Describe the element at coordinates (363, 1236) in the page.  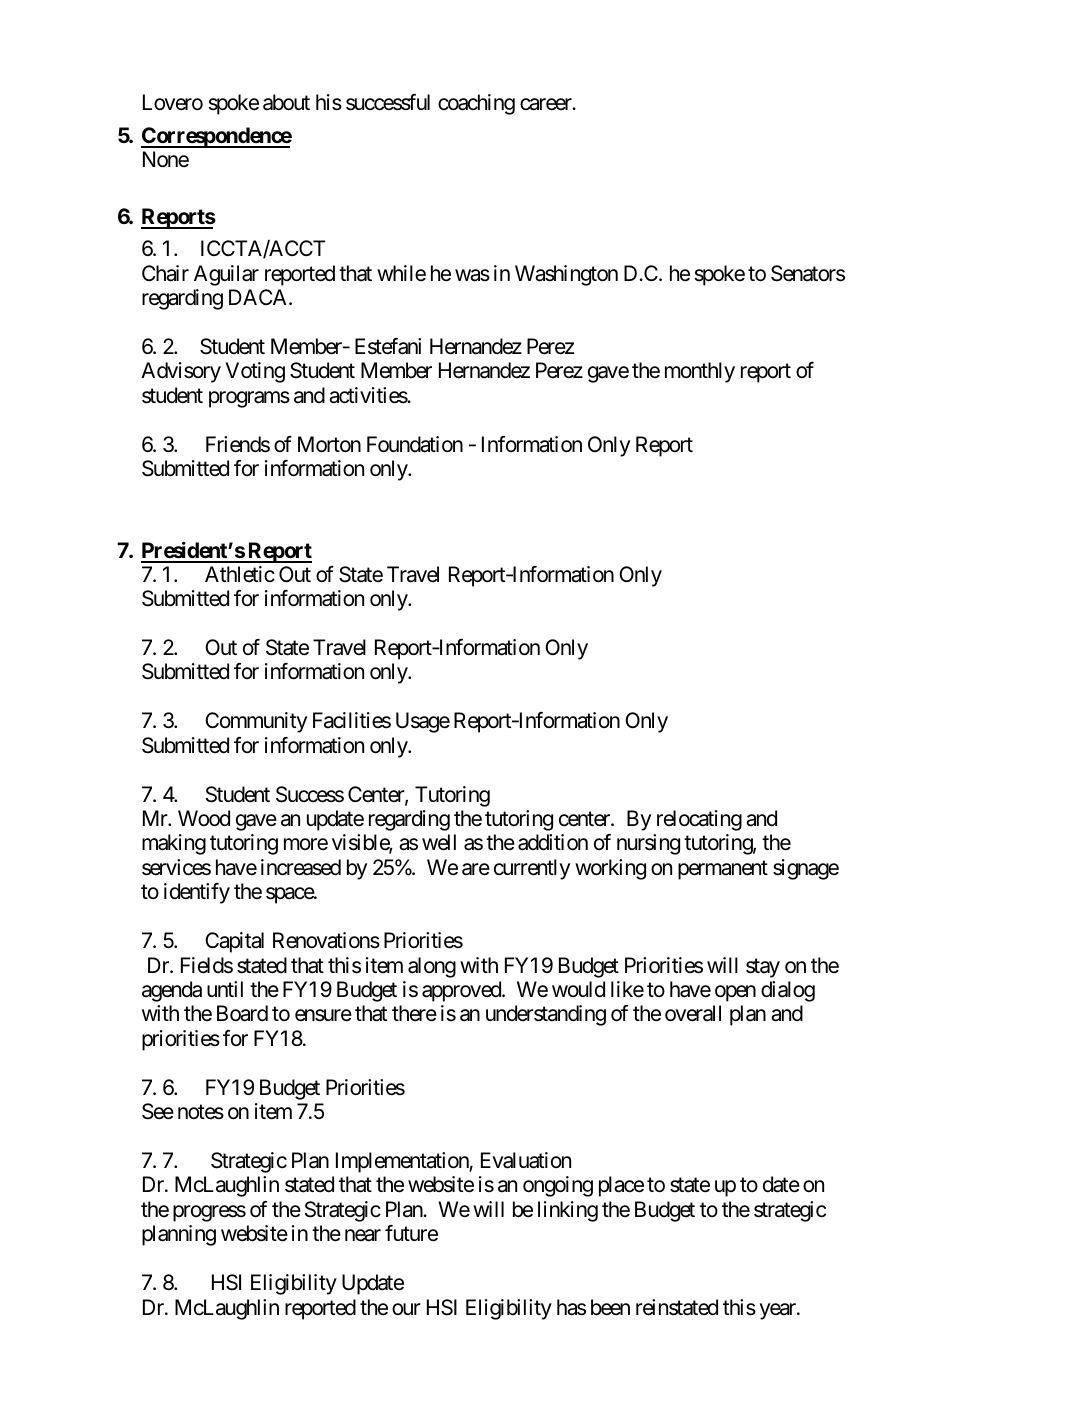
I see `near` at that location.
